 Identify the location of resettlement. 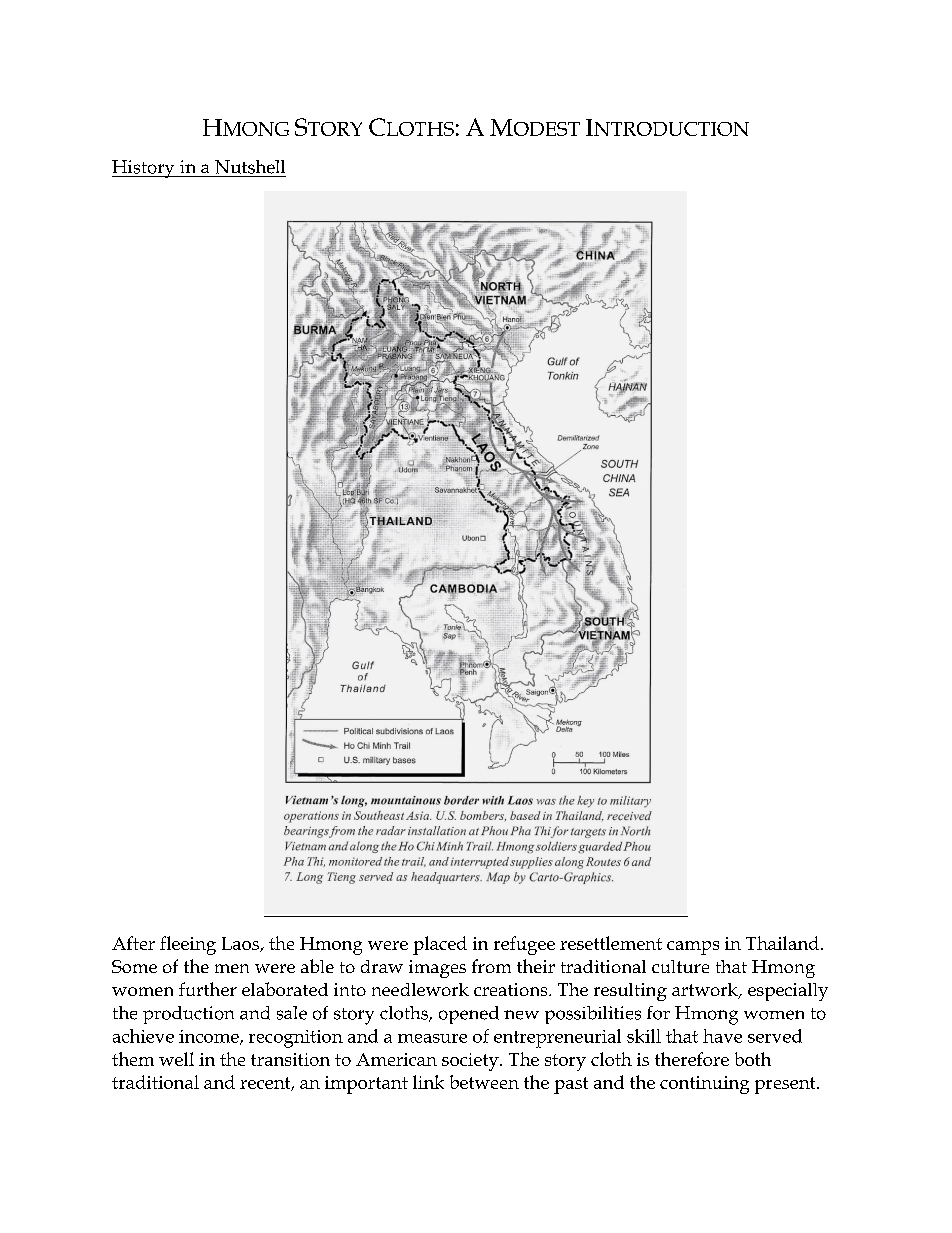
(611, 943).
